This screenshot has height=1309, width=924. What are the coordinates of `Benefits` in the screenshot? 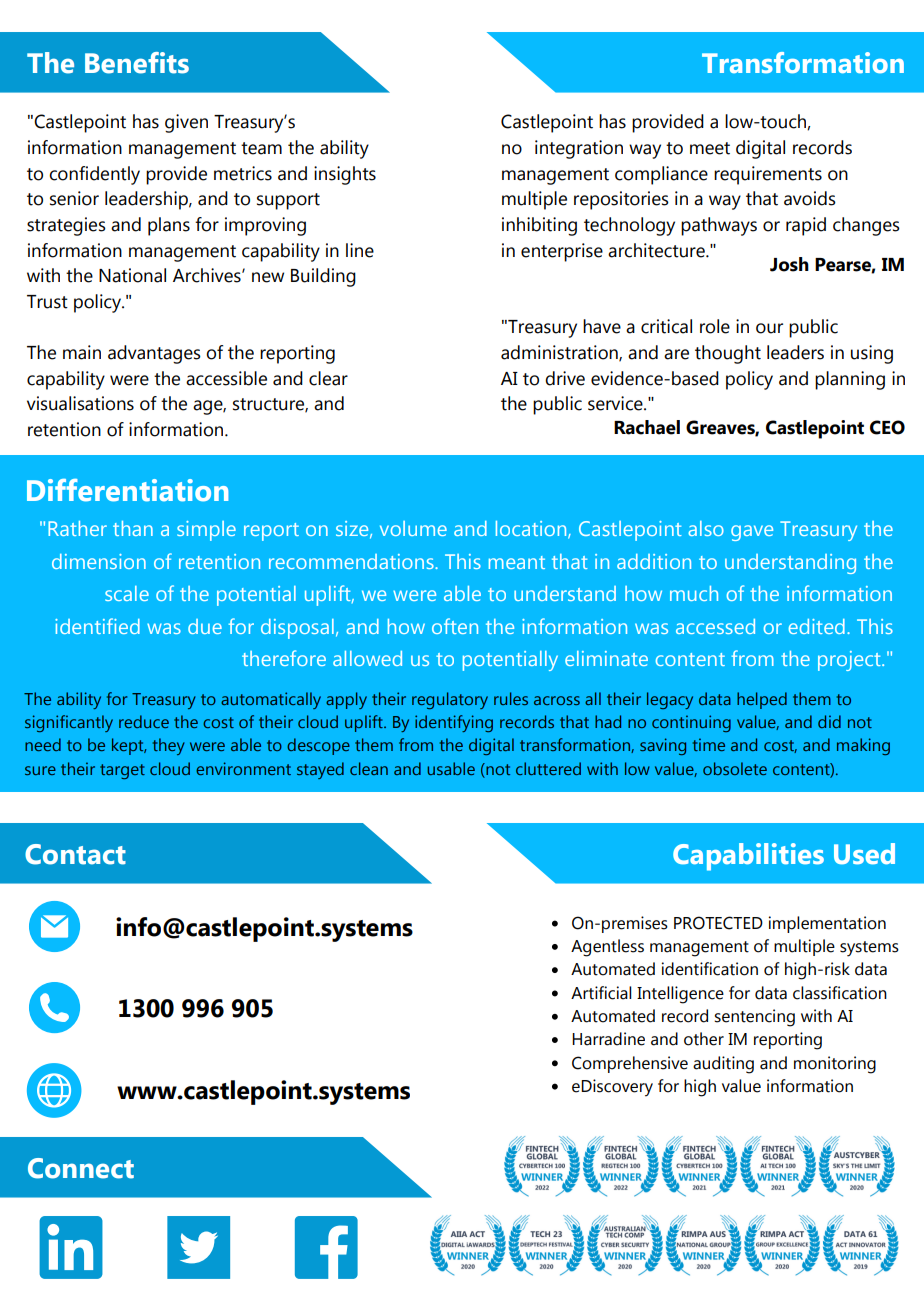 It's located at (137, 63).
